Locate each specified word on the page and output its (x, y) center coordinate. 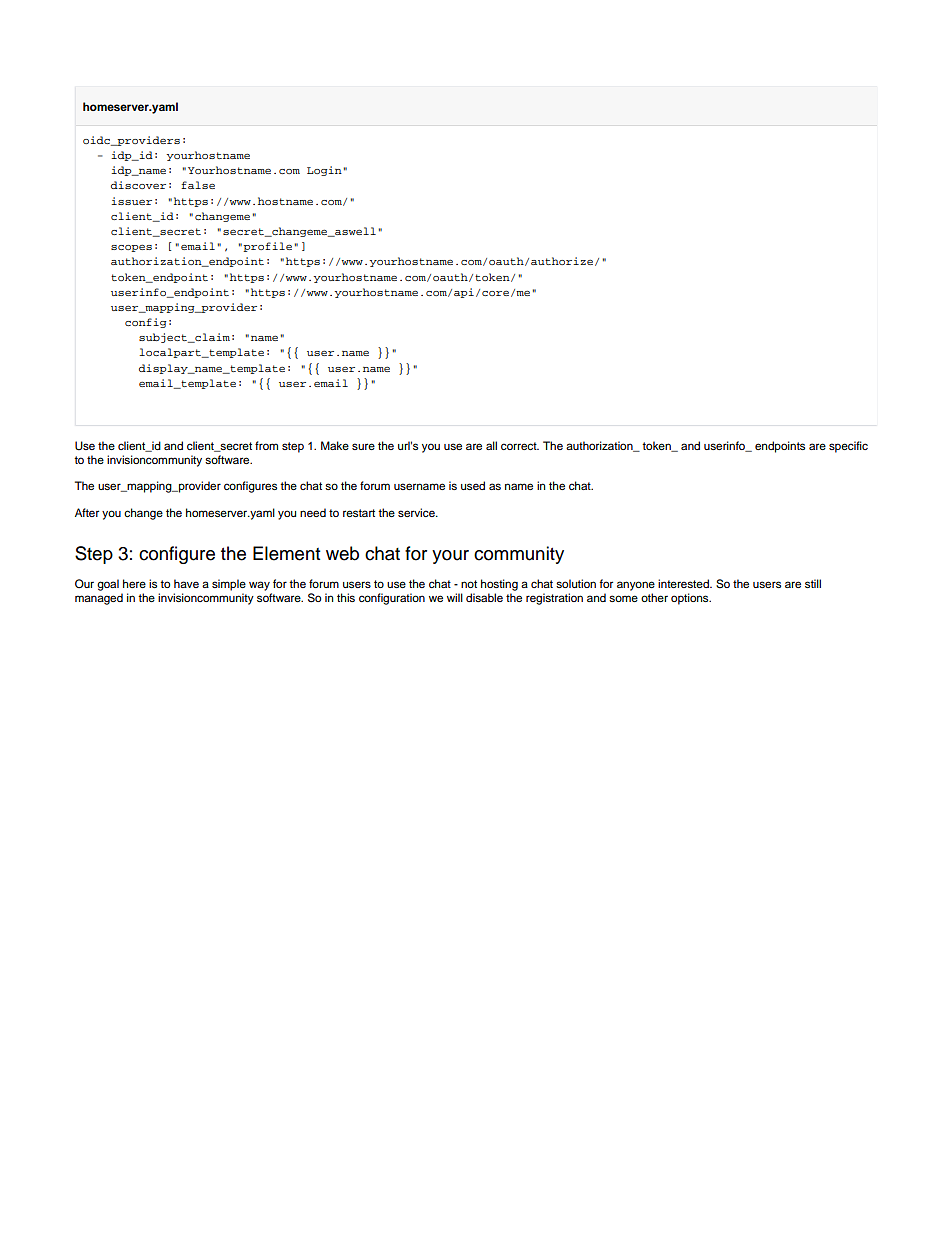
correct (520, 446)
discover (138, 185)
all (491, 445)
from (266, 445)
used (473, 485)
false (198, 185)
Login (324, 171)
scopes (131, 248)
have (186, 583)
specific (848, 447)
